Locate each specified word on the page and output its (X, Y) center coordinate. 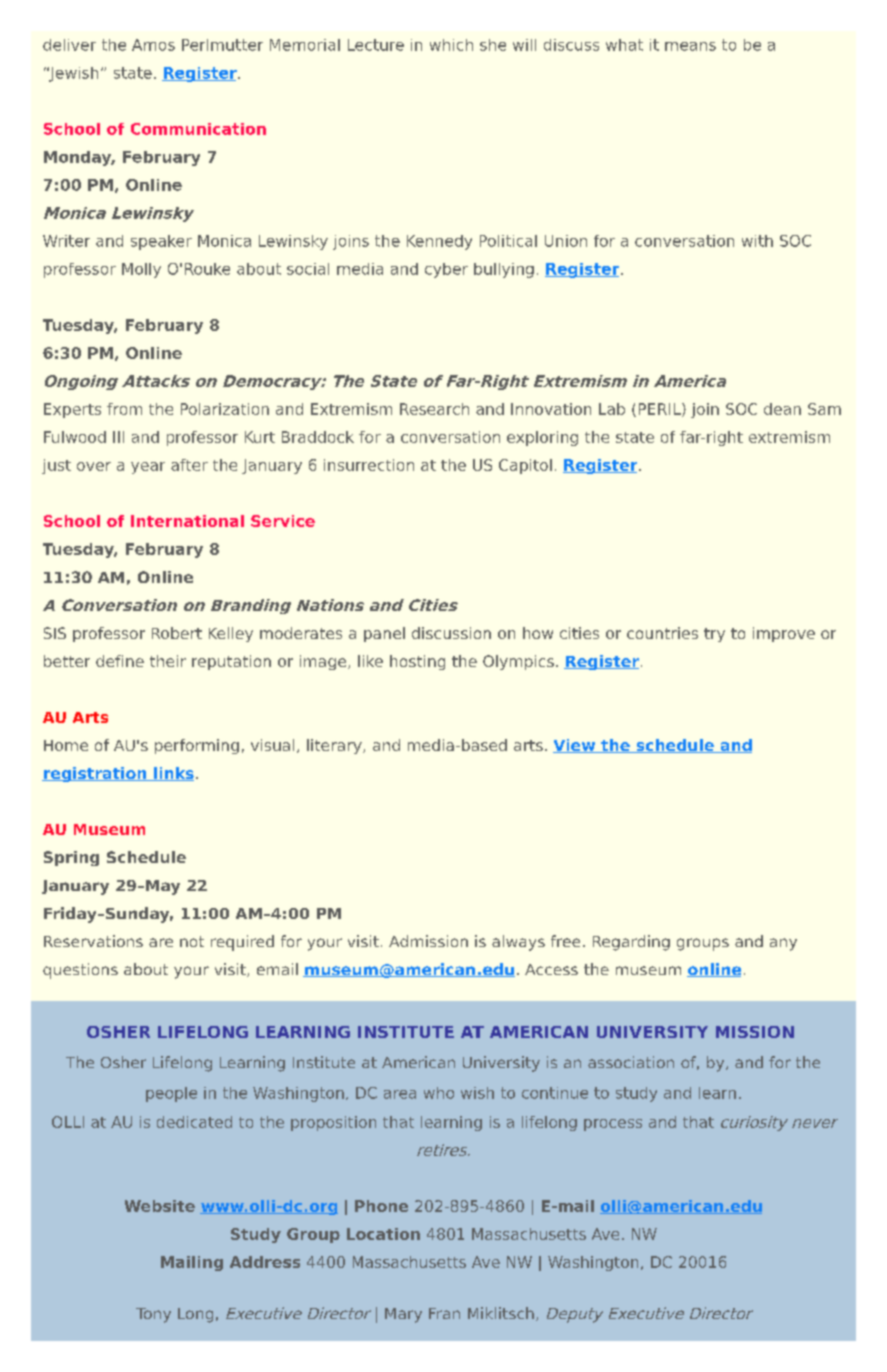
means (690, 46)
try (714, 635)
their (168, 661)
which (451, 45)
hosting (417, 662)
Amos (153, 45)
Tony (153, 1315)
